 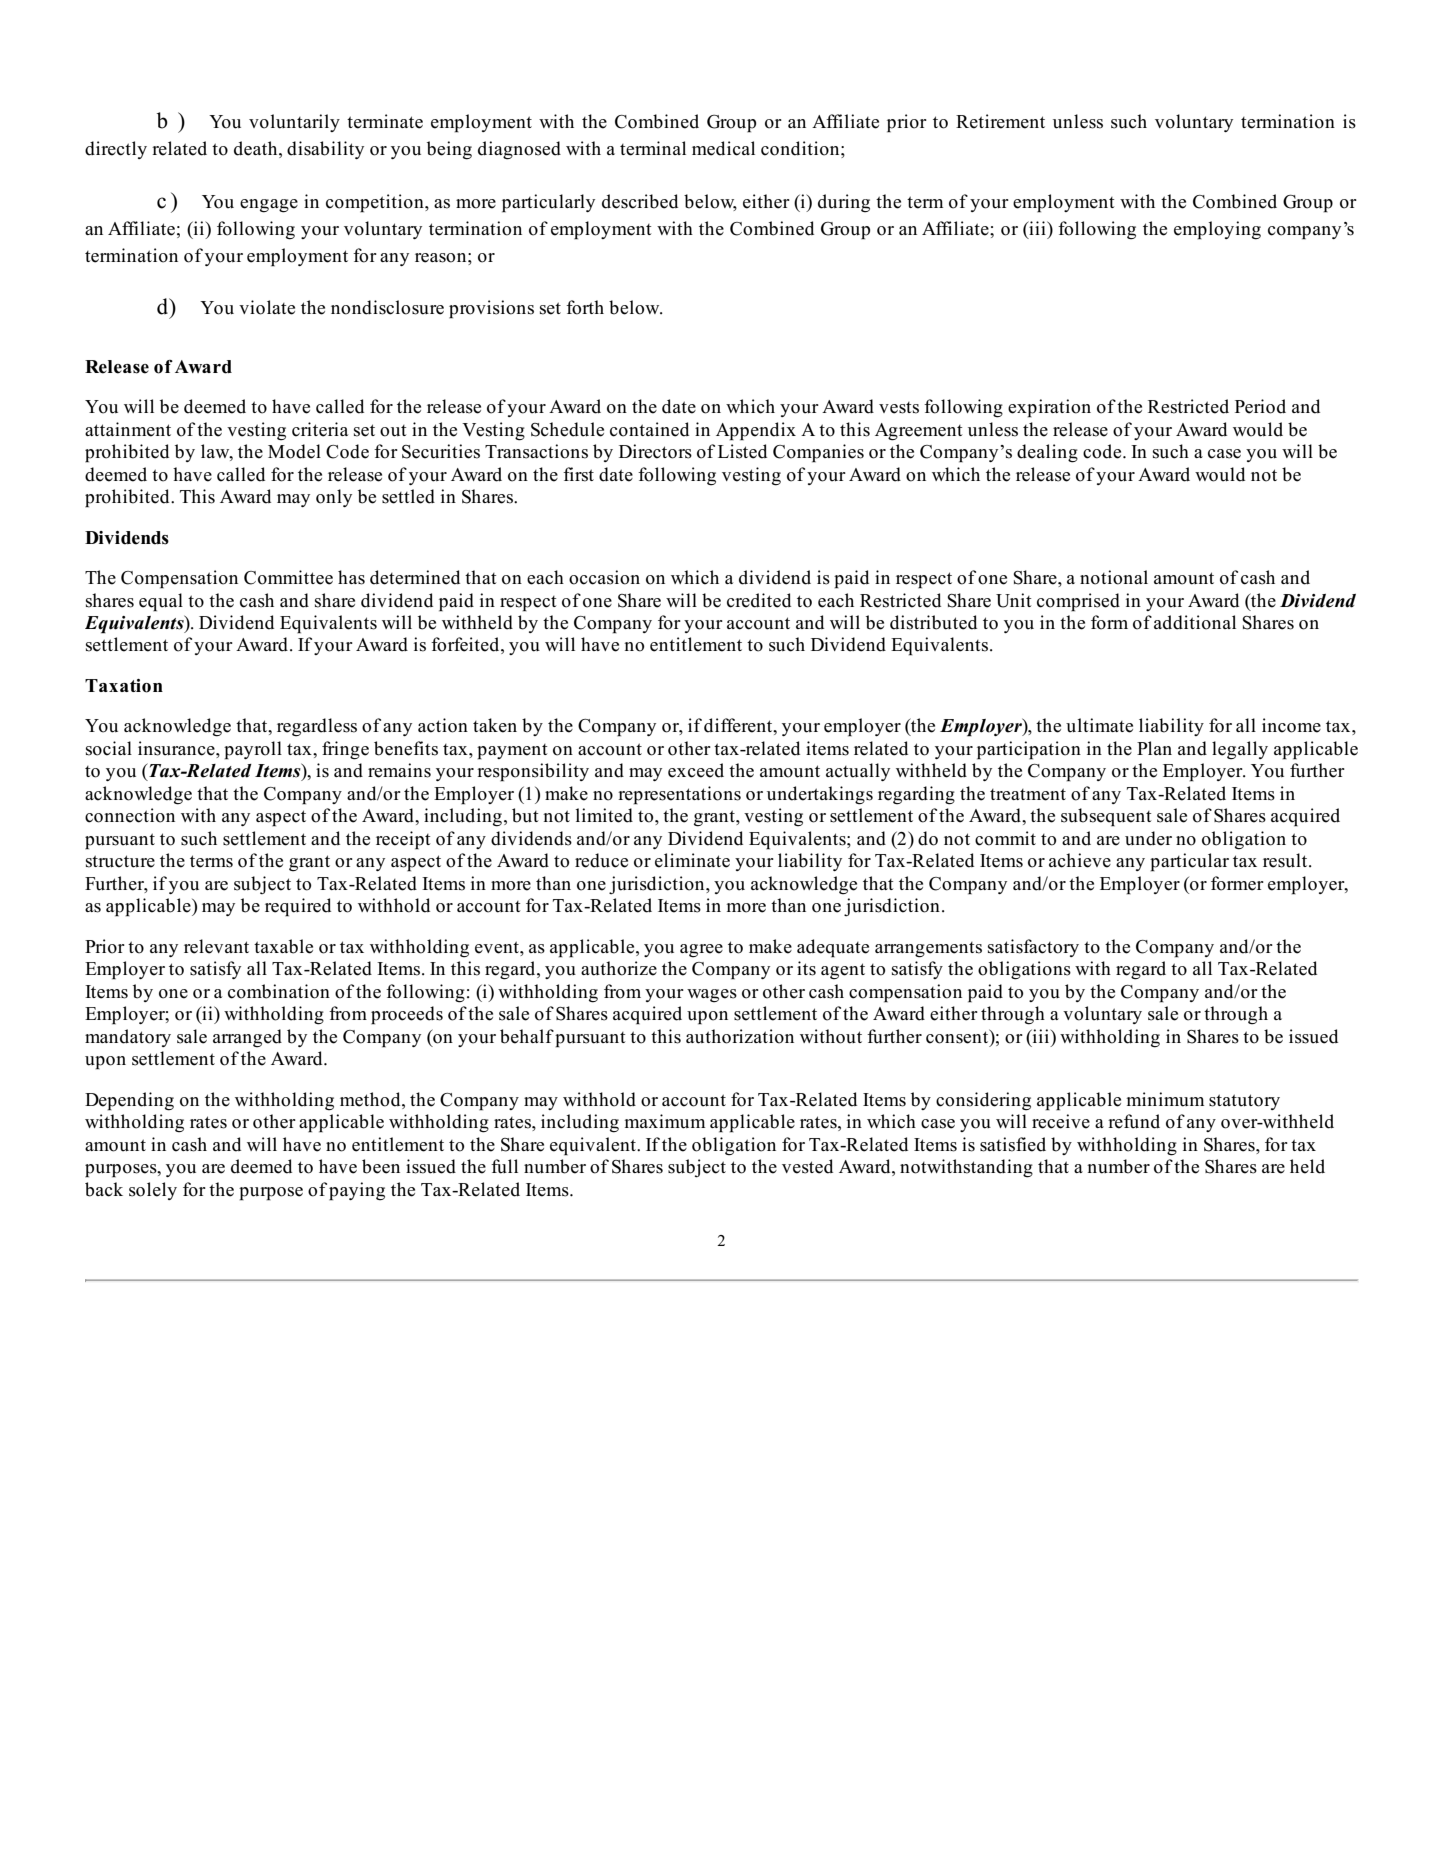 I want to click on Retirement, so click(x=1000, y=121).
